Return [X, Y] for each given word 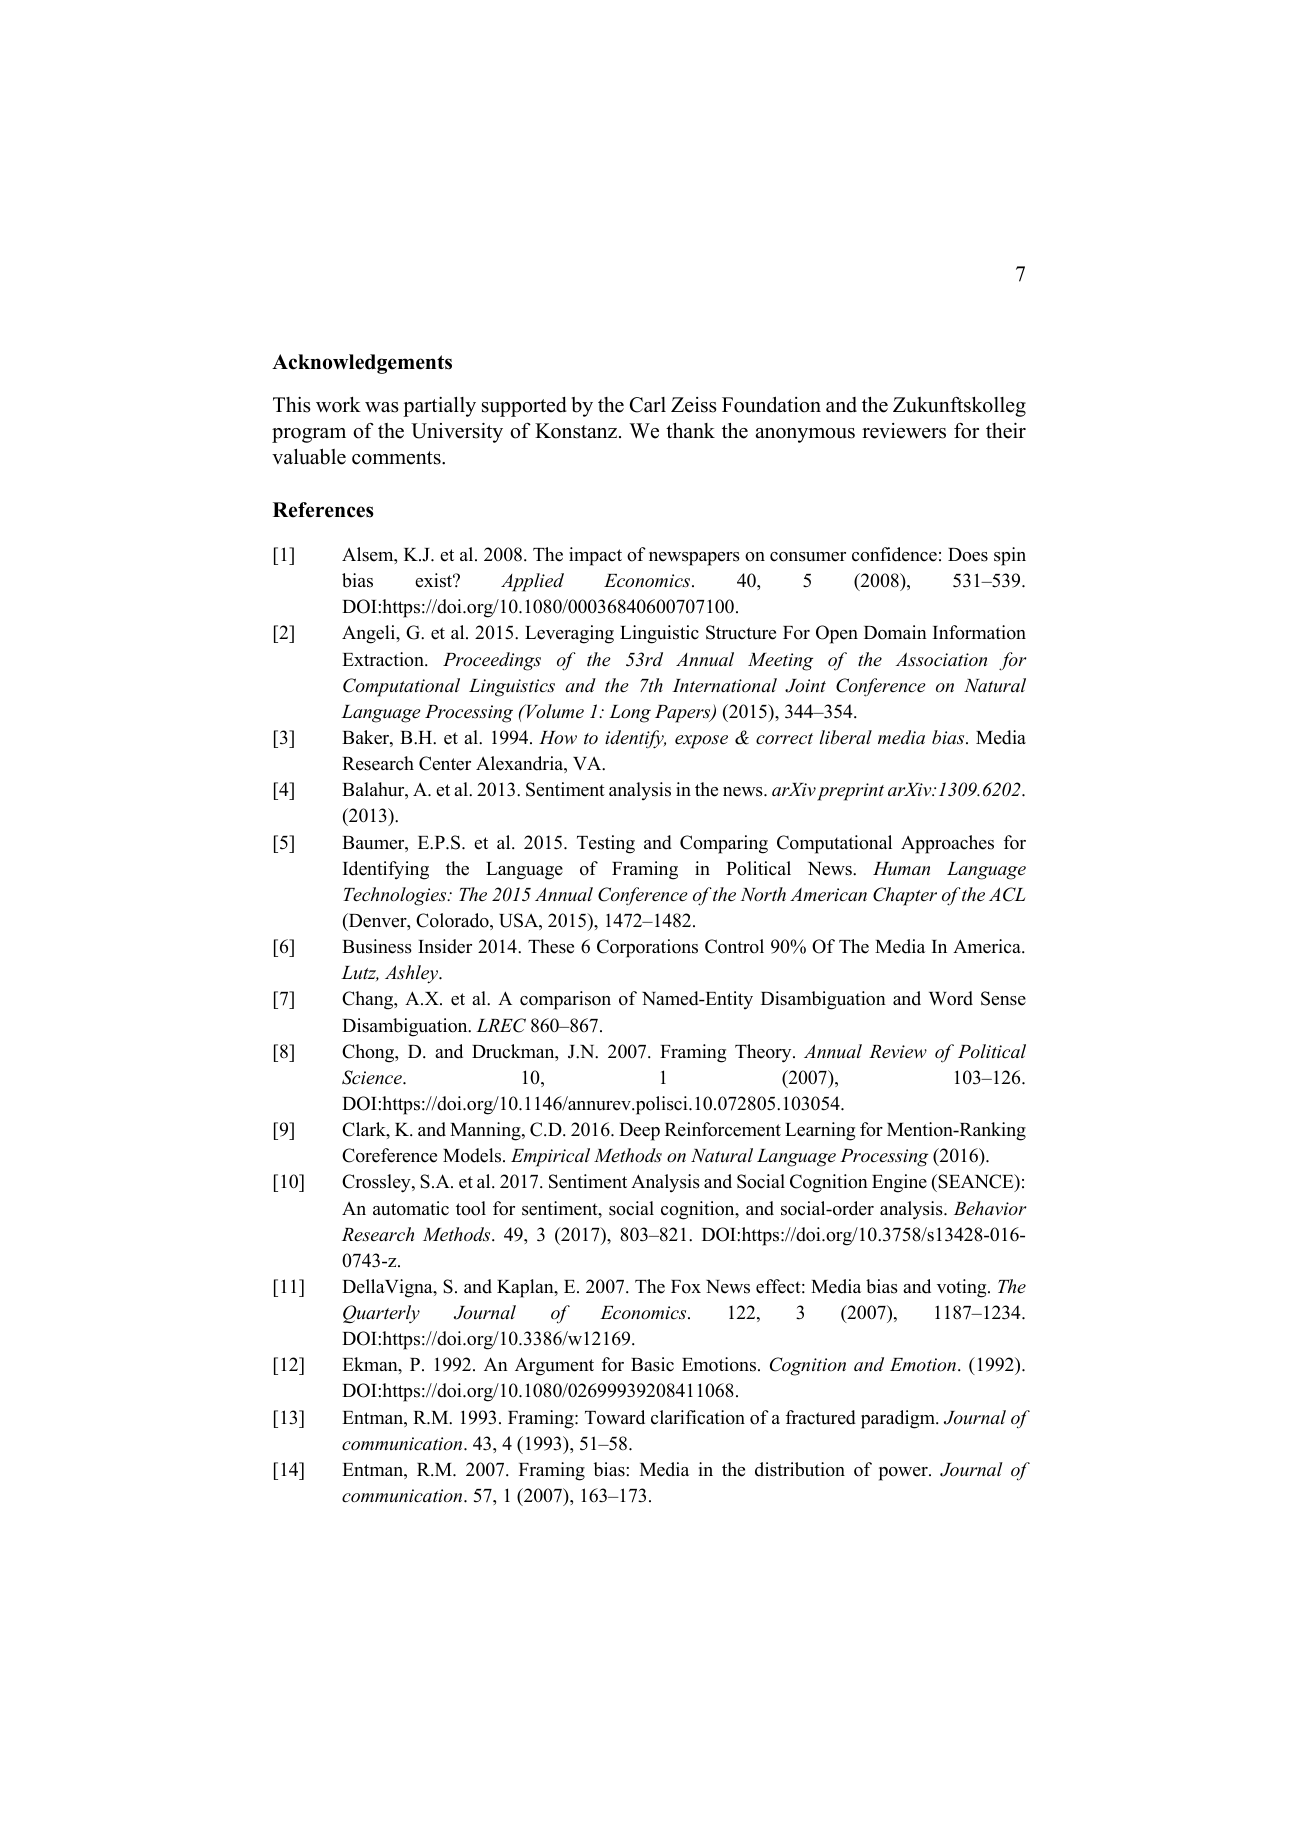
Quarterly [381, 1314]
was [382, 407]
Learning [820, 1131]
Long [630, 714]
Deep [639, 1132]
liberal [846, 737]
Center [445, 763]
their [1006, 430]
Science [373, 1077]
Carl [648, 405]
